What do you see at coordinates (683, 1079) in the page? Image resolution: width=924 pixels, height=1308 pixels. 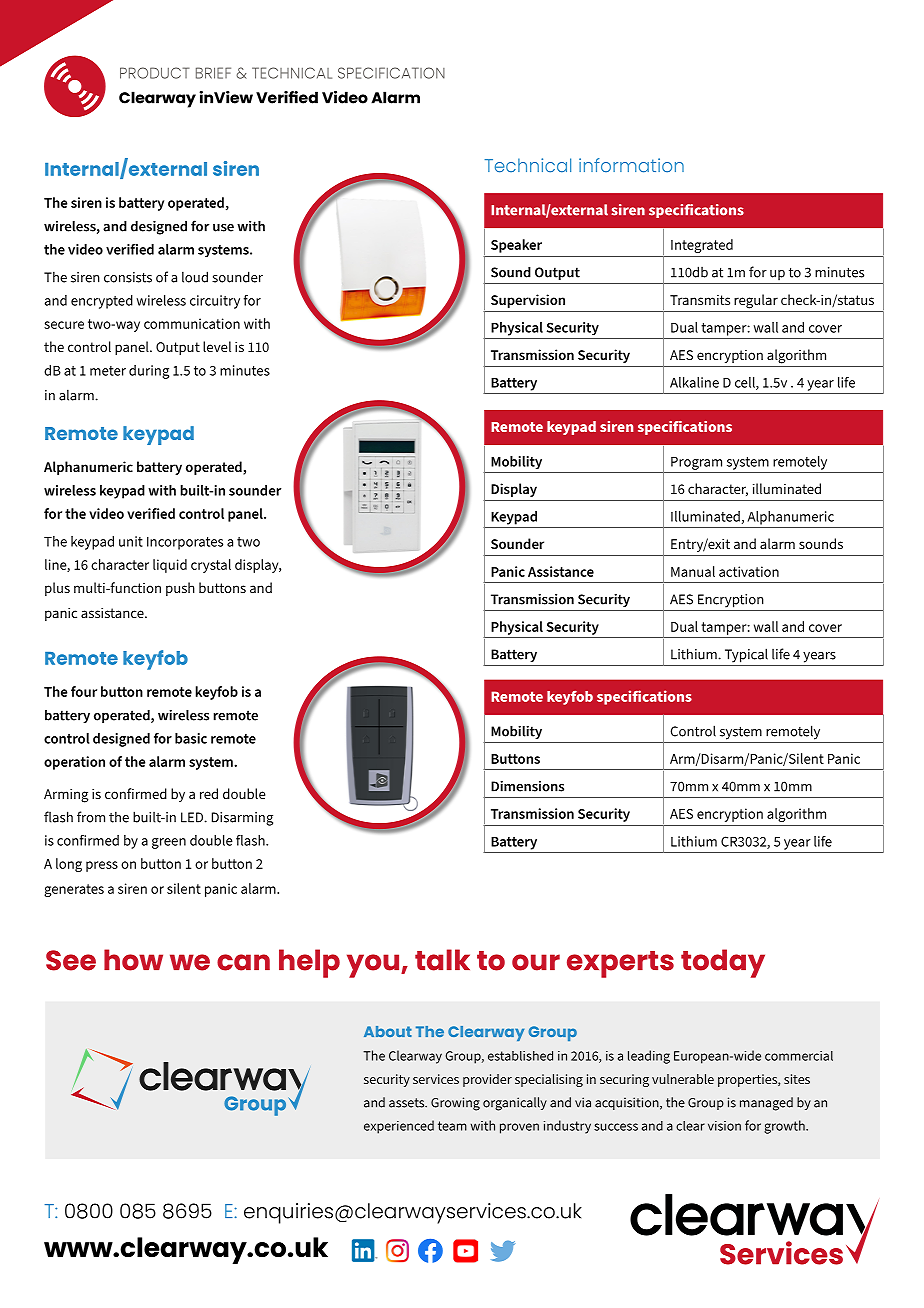 I see `vulnerable` at bounding box center [683, 1079].
